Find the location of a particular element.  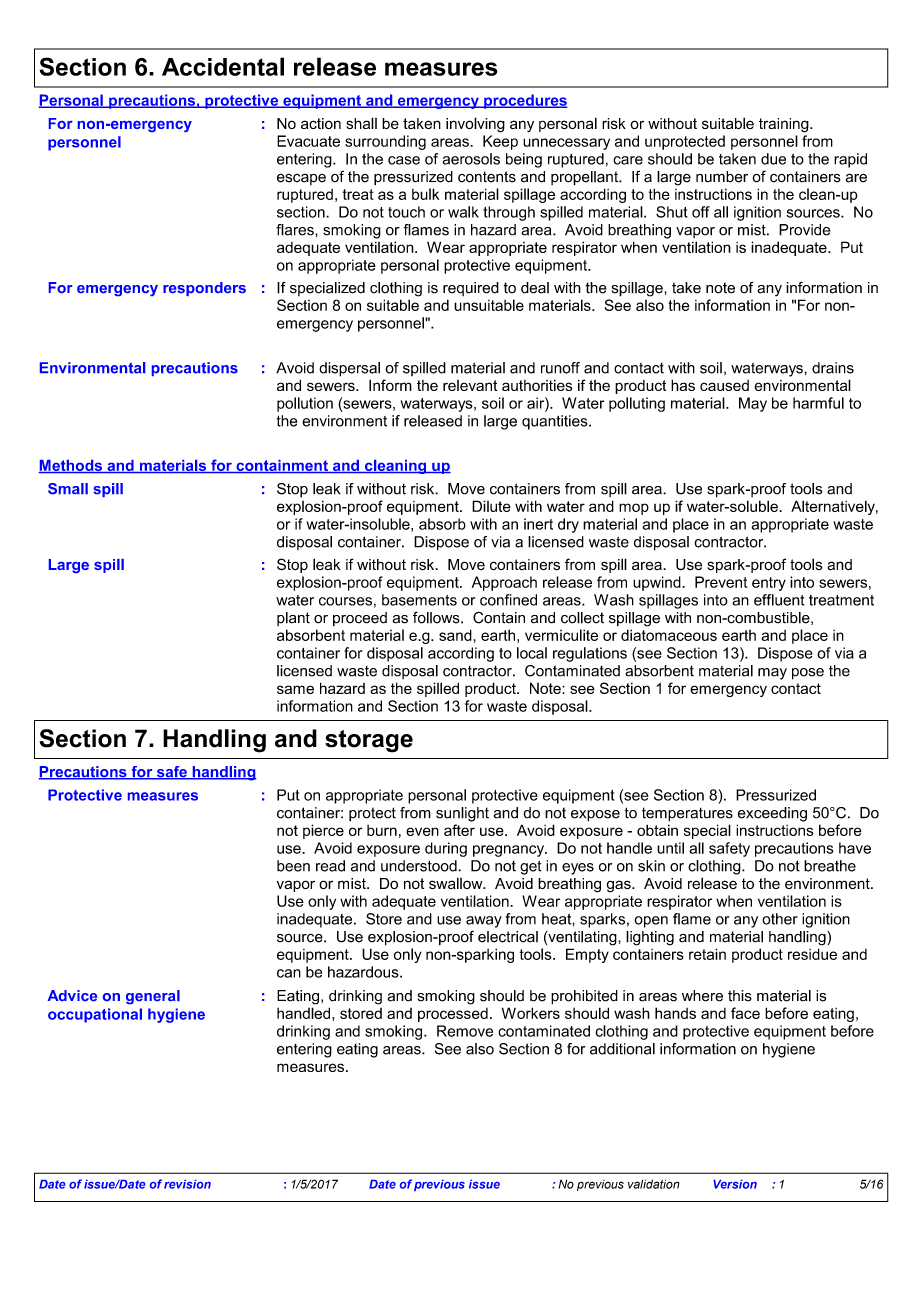

Accidental is located at coordinates (223, 66).
